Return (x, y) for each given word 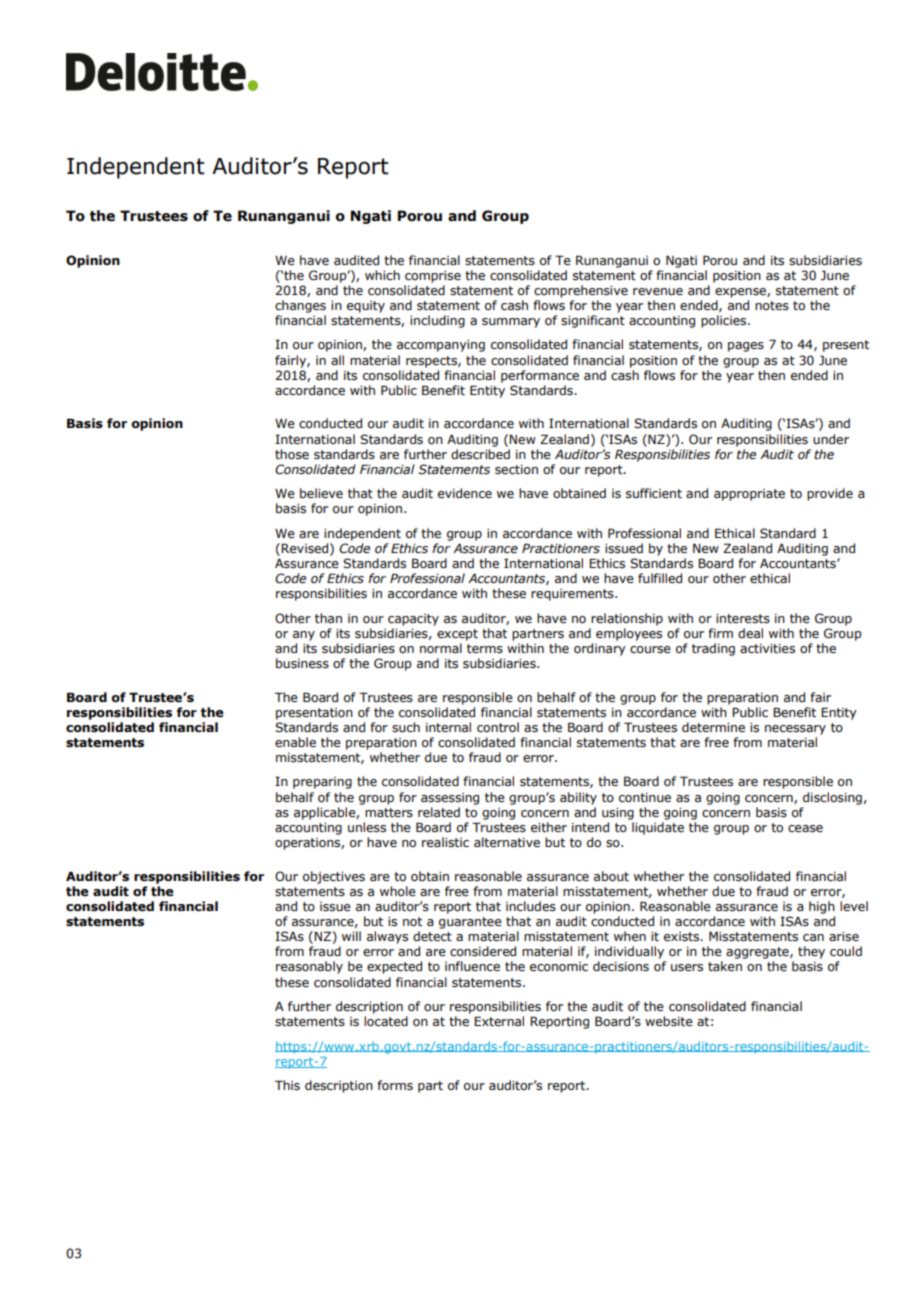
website (669, 1021)
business (302, 663)
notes (772, 306)
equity (366, 307)
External (499, 1021)
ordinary (600, 649)
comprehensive (581, 291)
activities (767, 648)
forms (395, 1085)
